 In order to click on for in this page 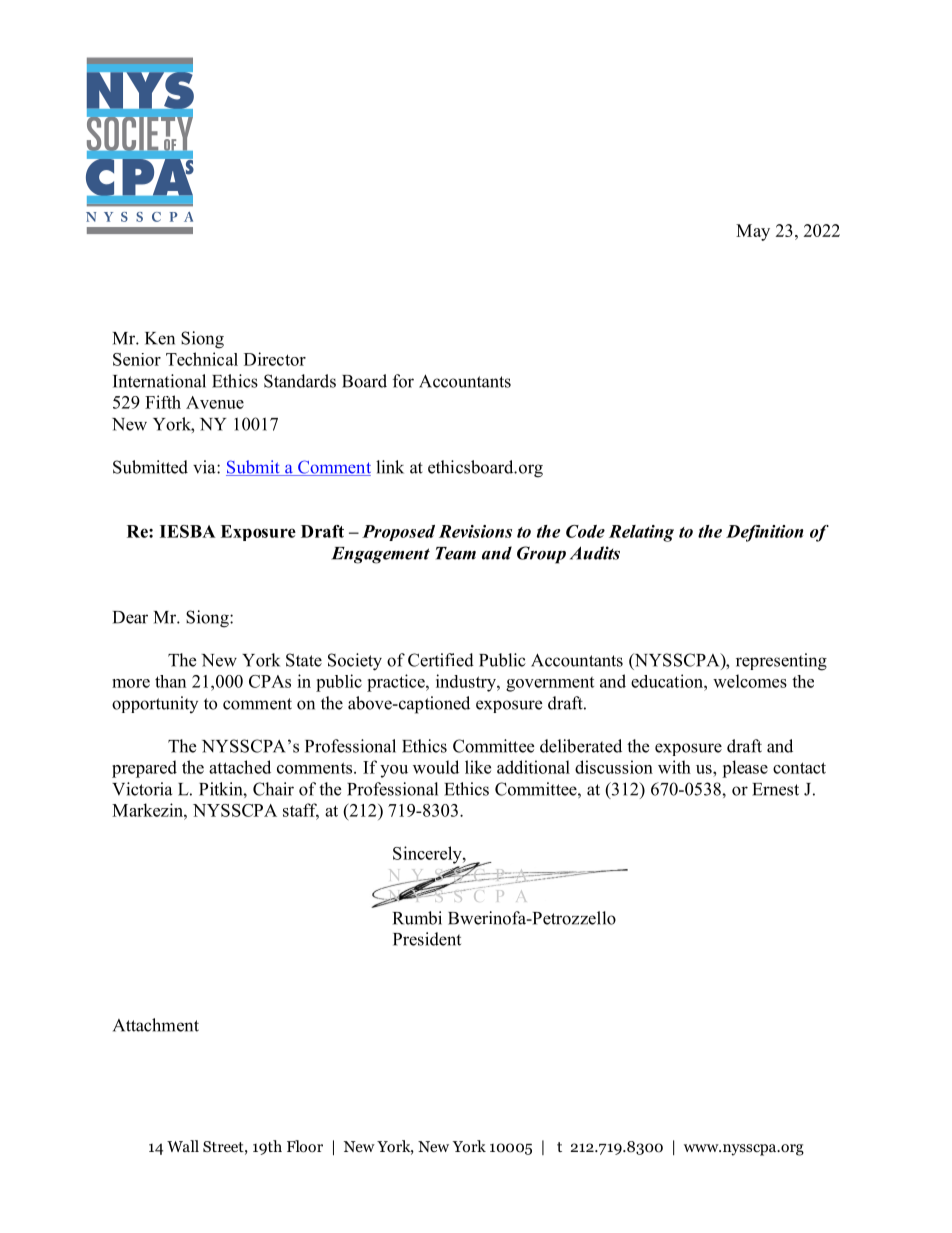, I will do `click(403, 381)`.
